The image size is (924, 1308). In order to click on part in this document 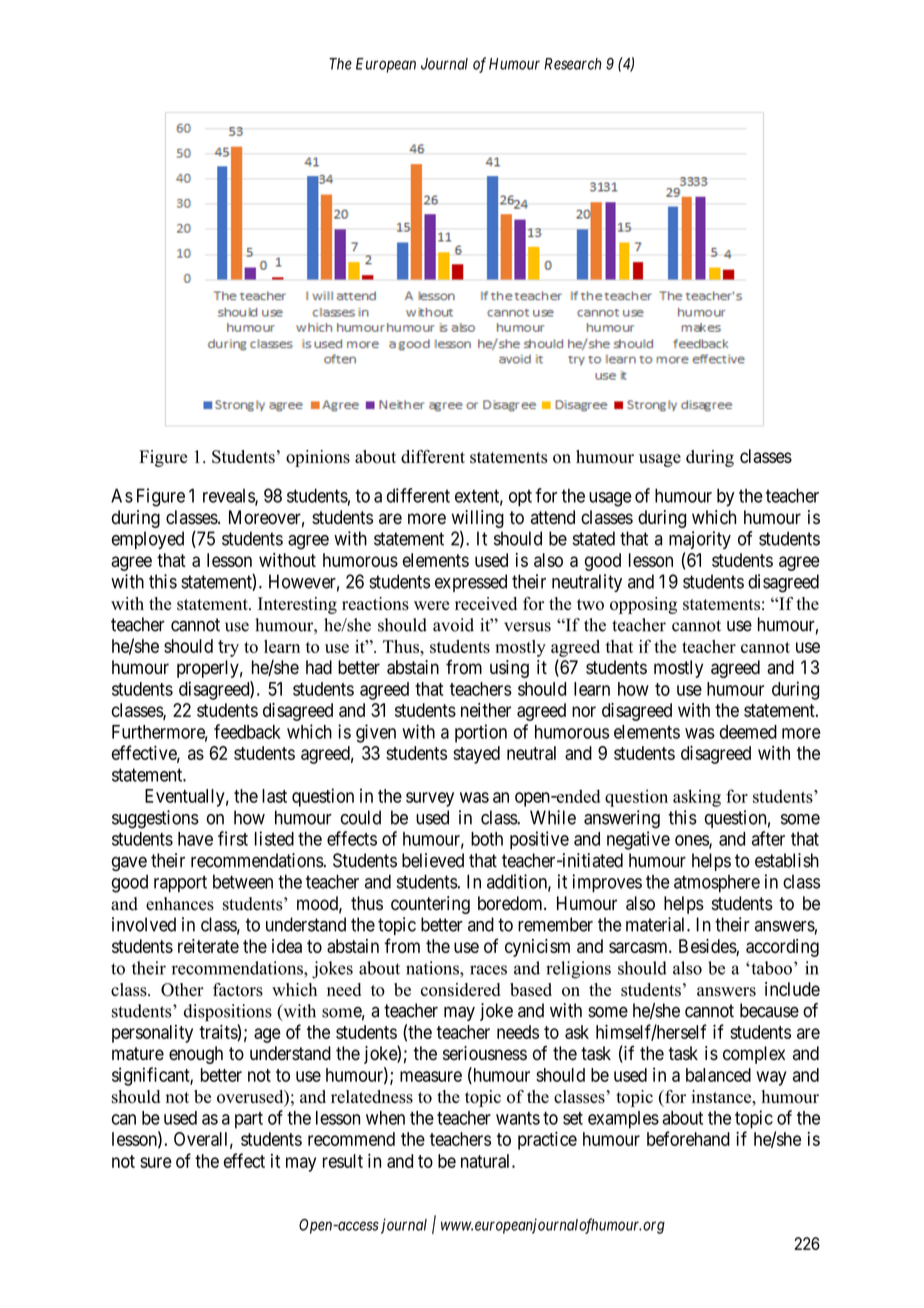, I will do `click(249, 1120)`.
